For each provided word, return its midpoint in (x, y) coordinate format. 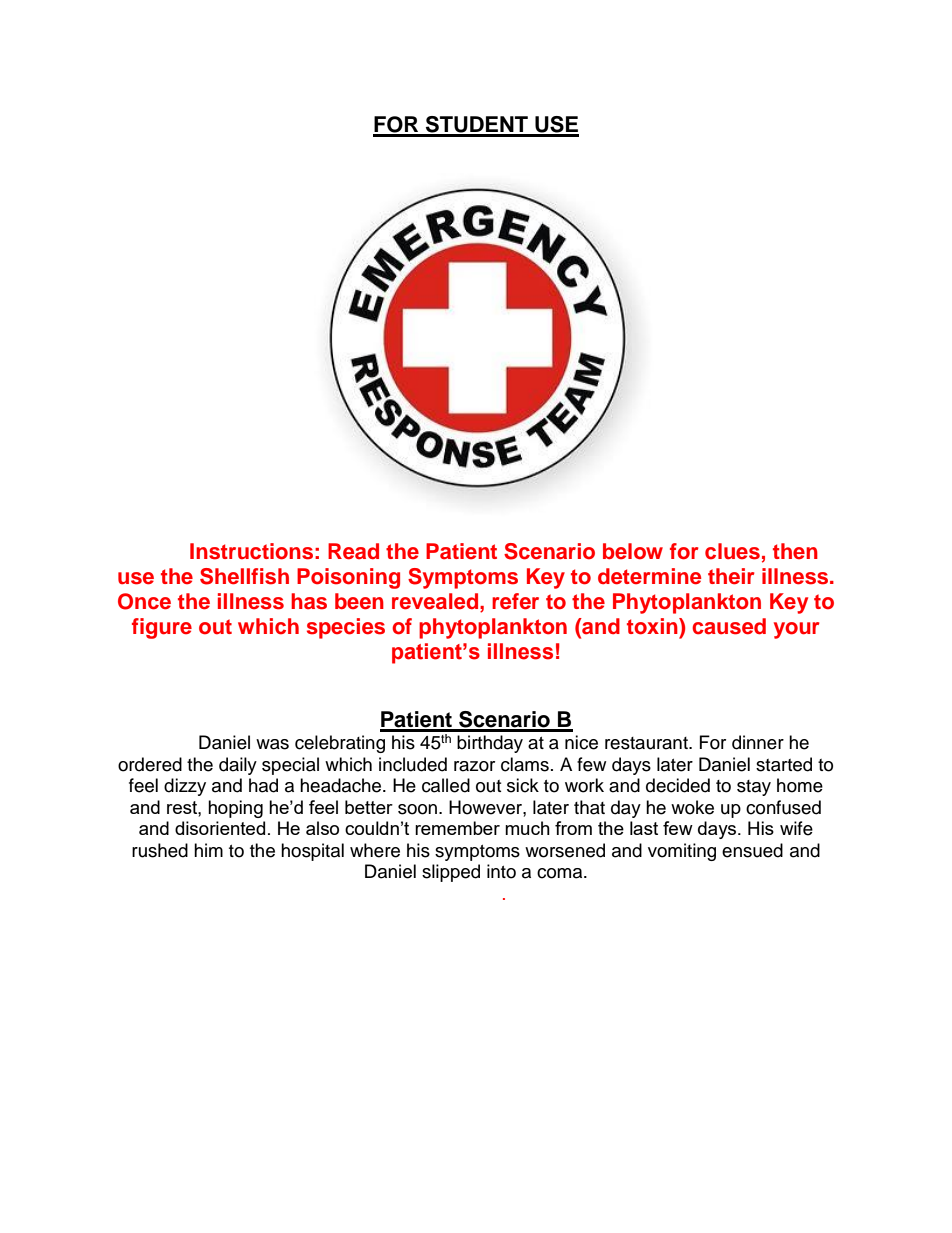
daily (238, 766)
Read (353, 551)
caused (729, 626)
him (208, 850)
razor (474, 766)
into (501, 871)
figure (162, 628)
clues (732, 551)
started (784, 764)
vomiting (682, 852)
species (346, 628)
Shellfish (244, 576)
